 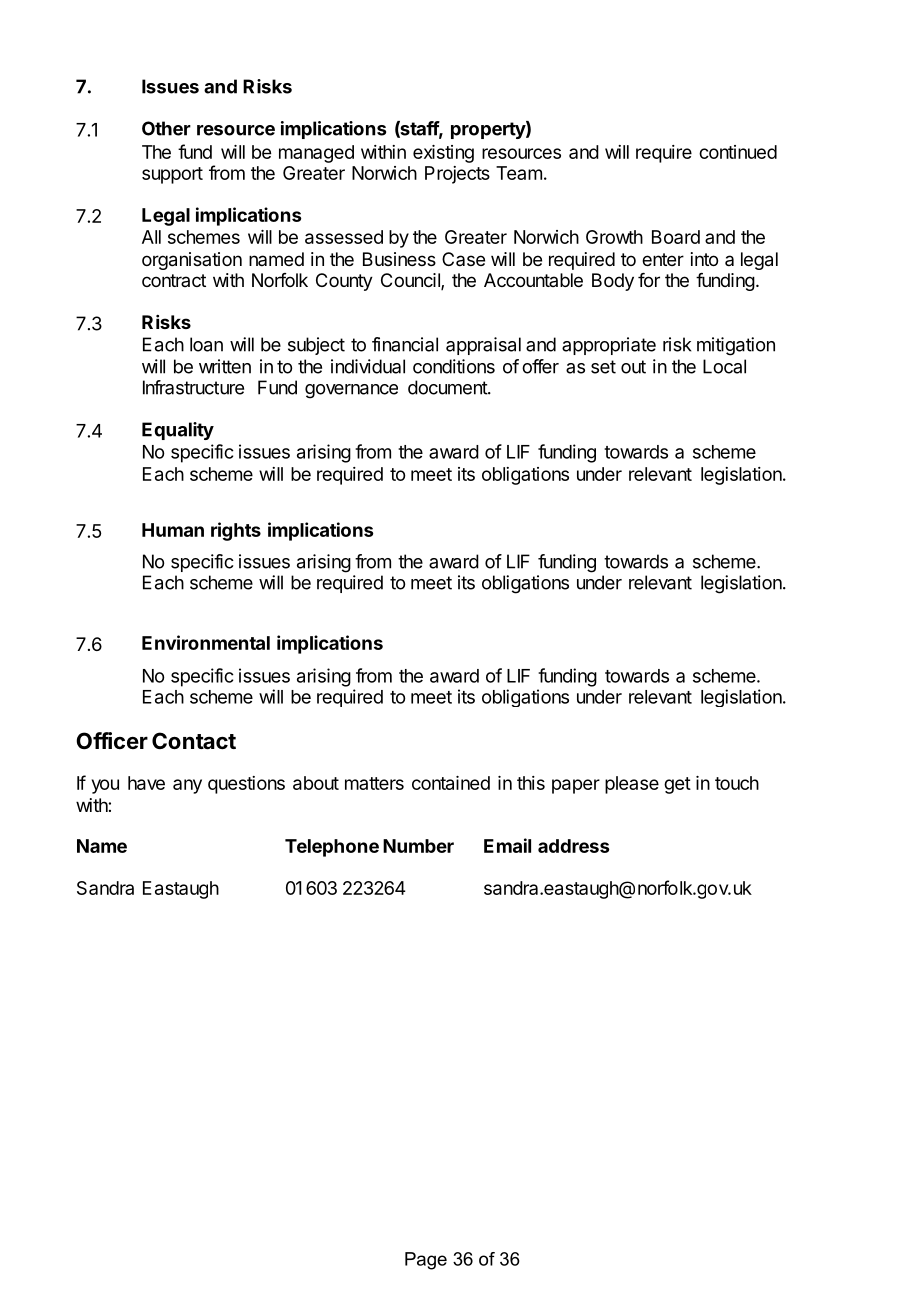 What do you see at coordinates (632, 785) in the screenshot?
I see `please` at bounding box center [632, 785].
